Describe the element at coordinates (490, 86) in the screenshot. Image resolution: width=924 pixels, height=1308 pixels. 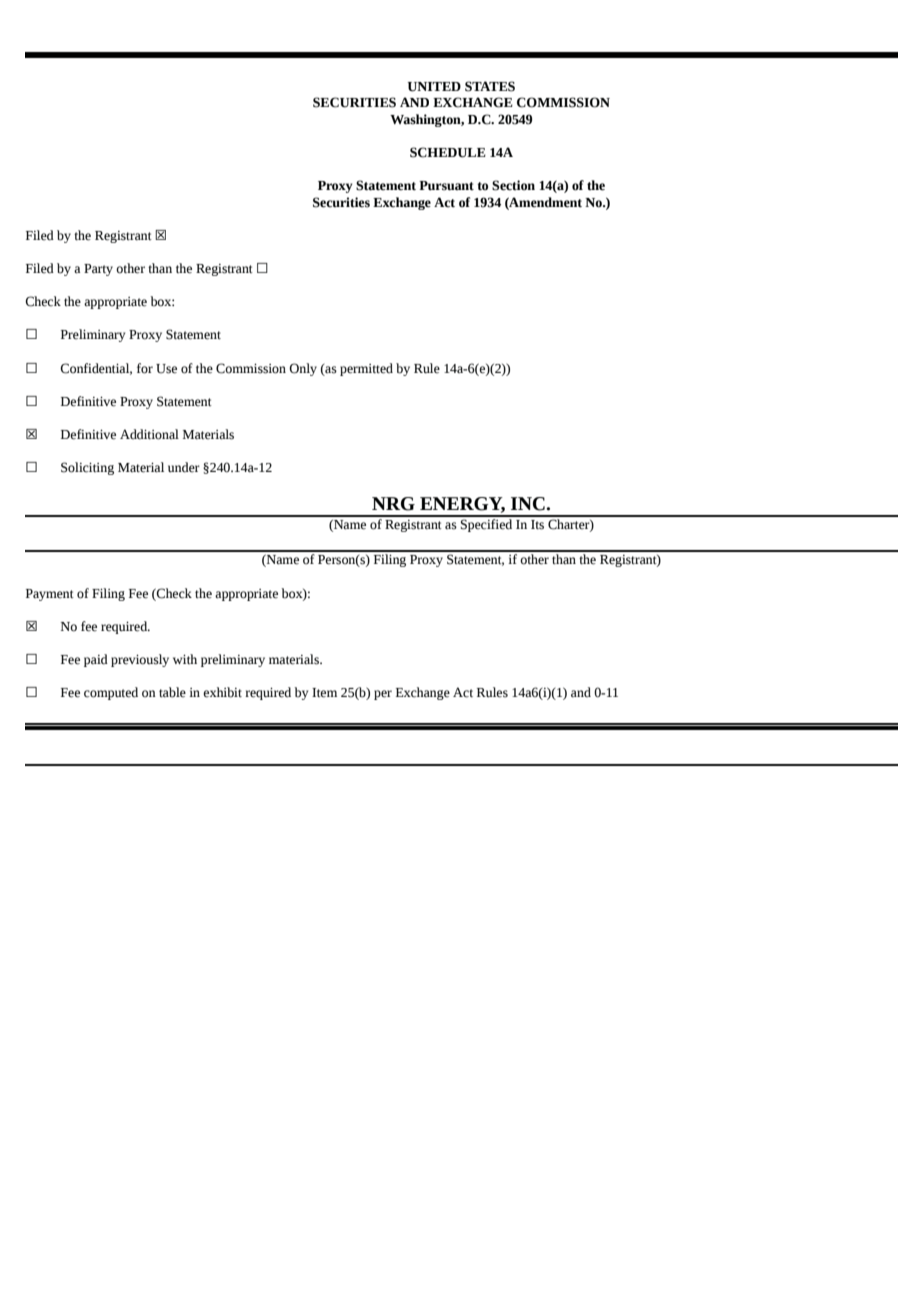
I see `STATES` at that location.
